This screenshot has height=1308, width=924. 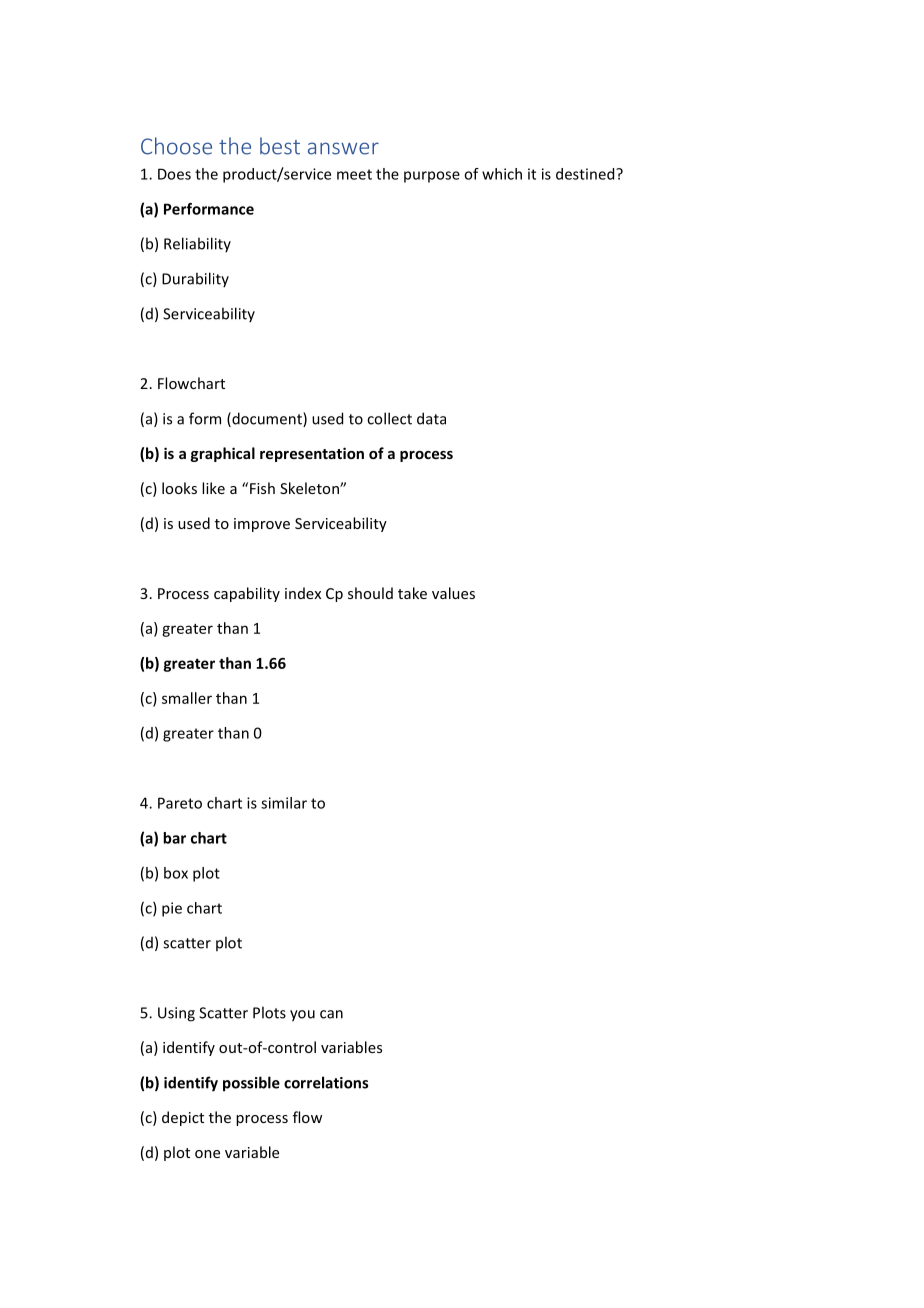 What do you see at coordinates (370, 593) in the screenshot?
I see `should` at bounding box center [370, 593].
